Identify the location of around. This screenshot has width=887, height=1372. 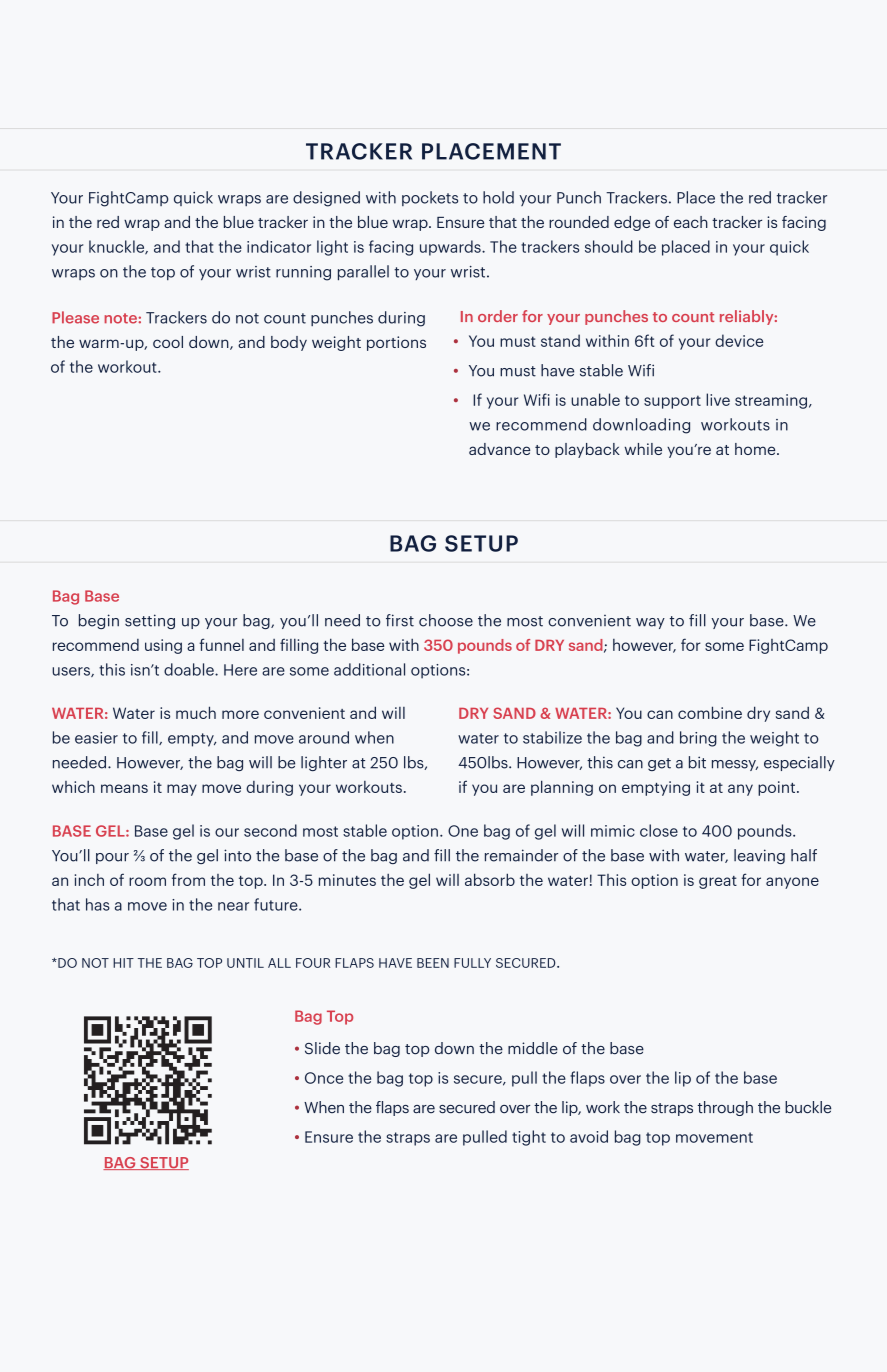
(324, 737).
